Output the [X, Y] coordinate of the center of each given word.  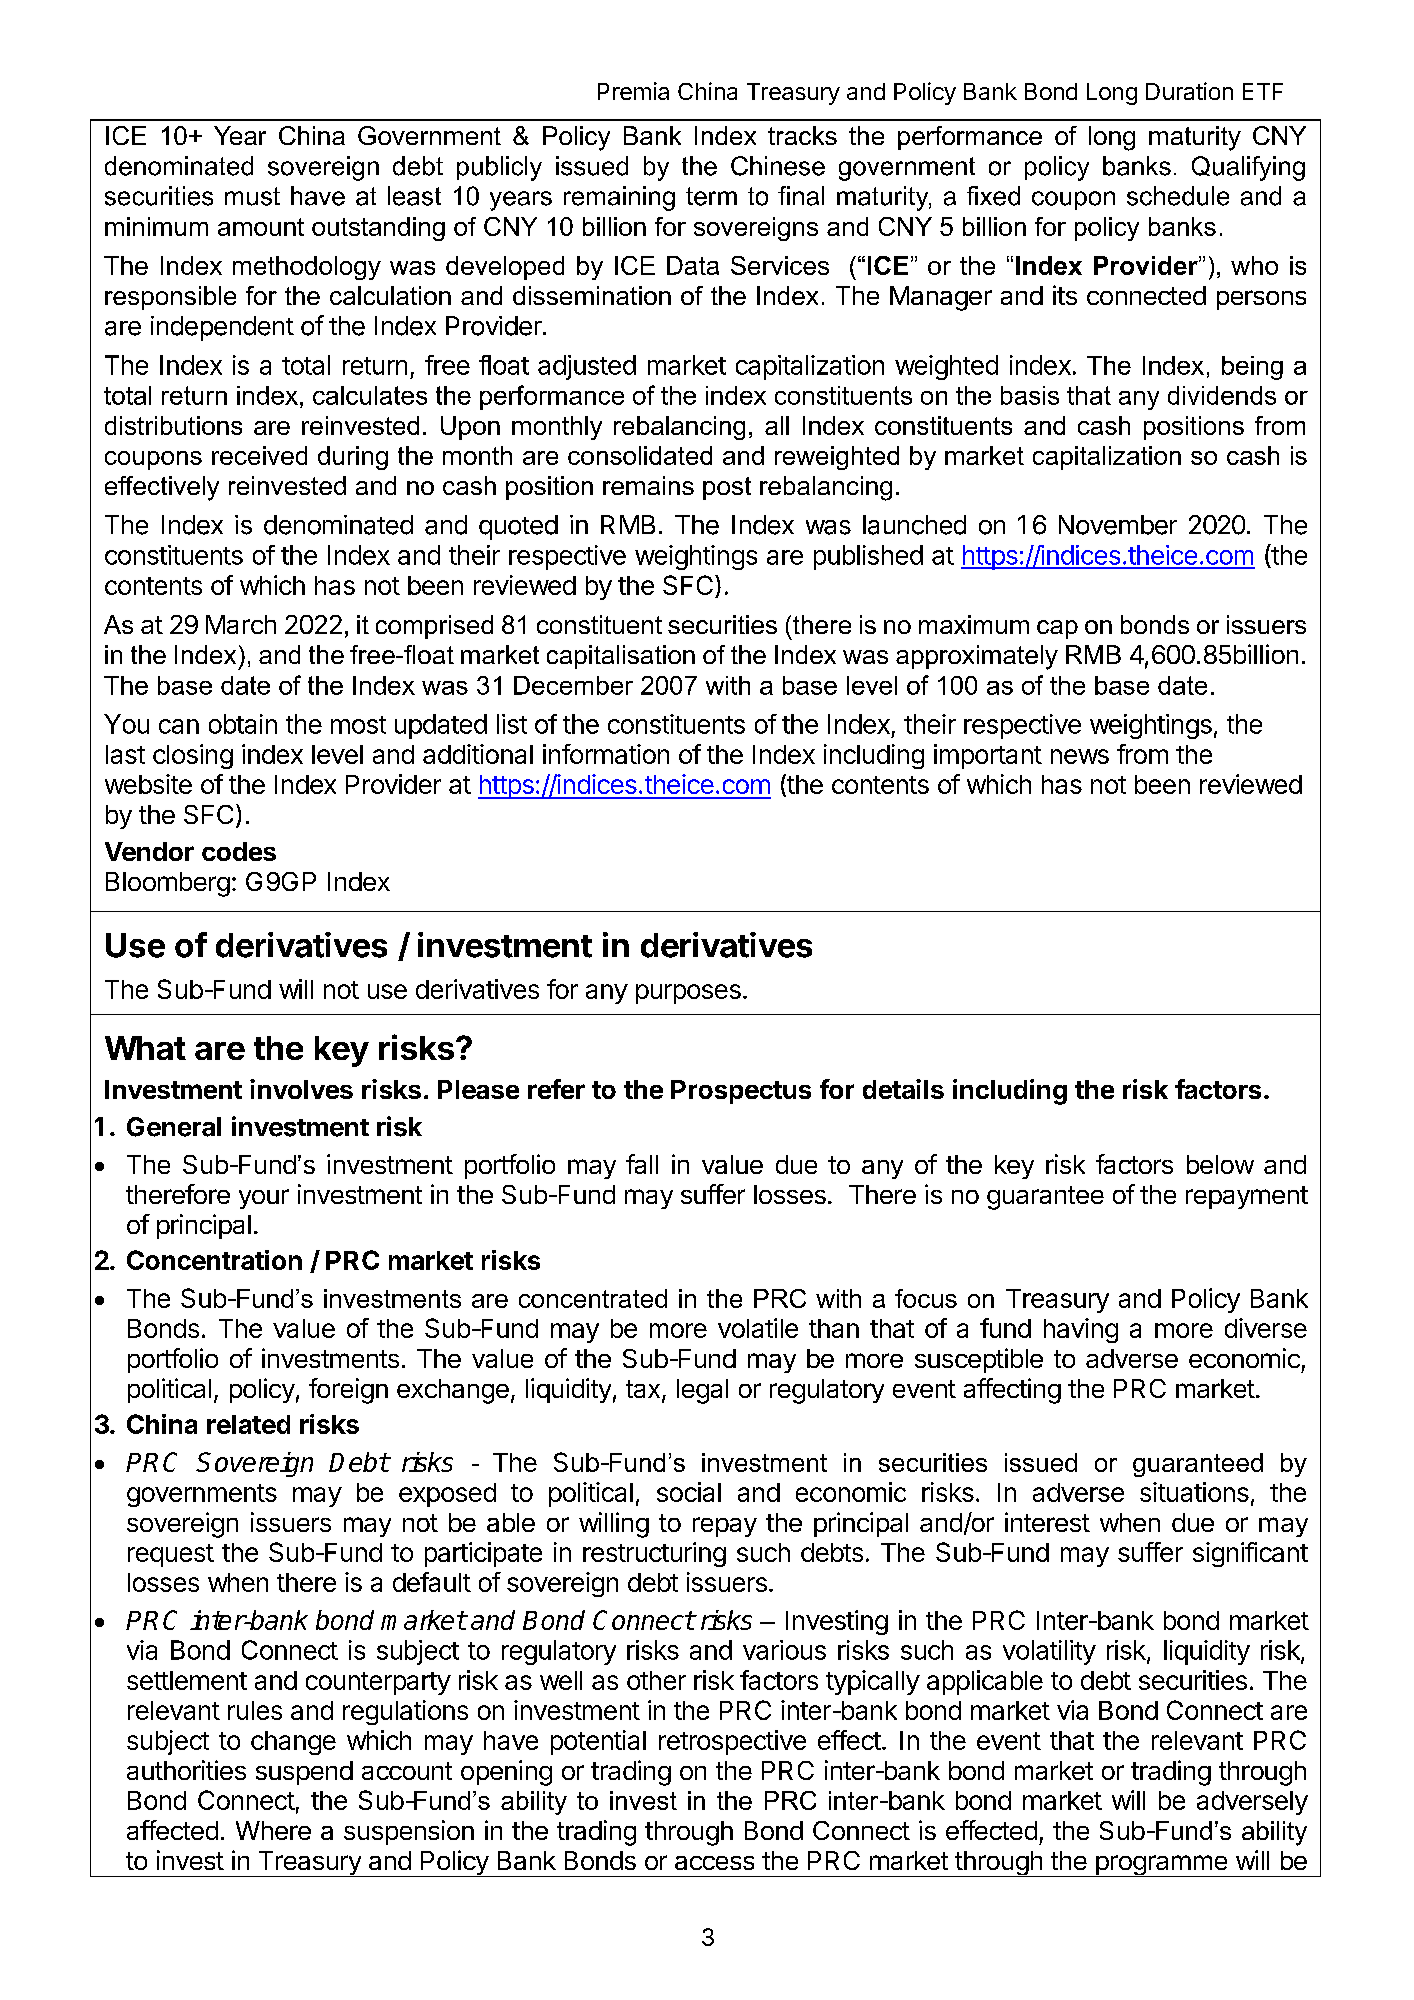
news [1080, 756]
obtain [243, 724]
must [252, 196]
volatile [758, 1328]
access [714, 1863]
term [711, 196]
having [1081, 1330]
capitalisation [621, 657]
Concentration [214, 1260]
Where [273, 1830]
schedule [1178, 196]
